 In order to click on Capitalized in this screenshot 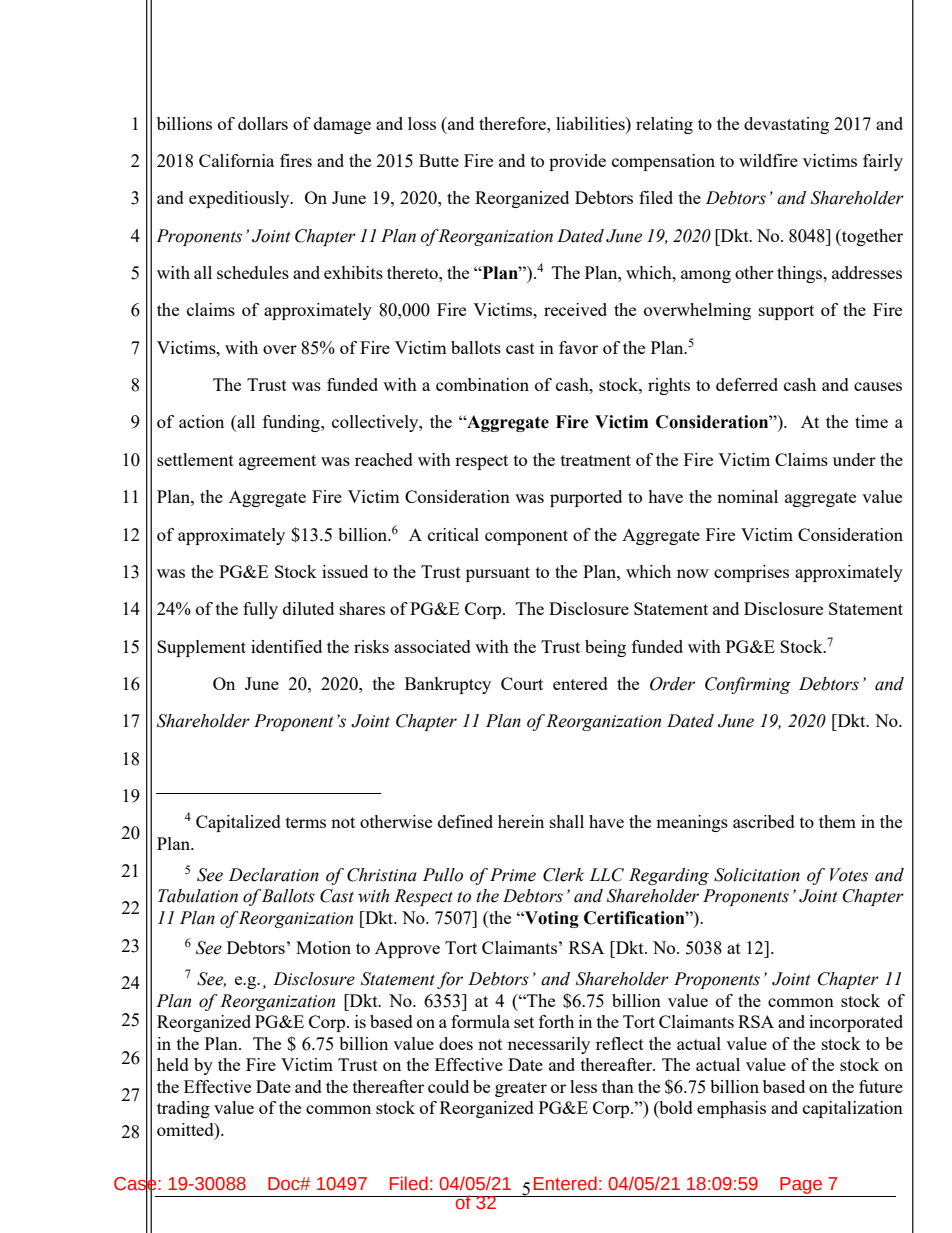, I will do `click(238, 823)`.
